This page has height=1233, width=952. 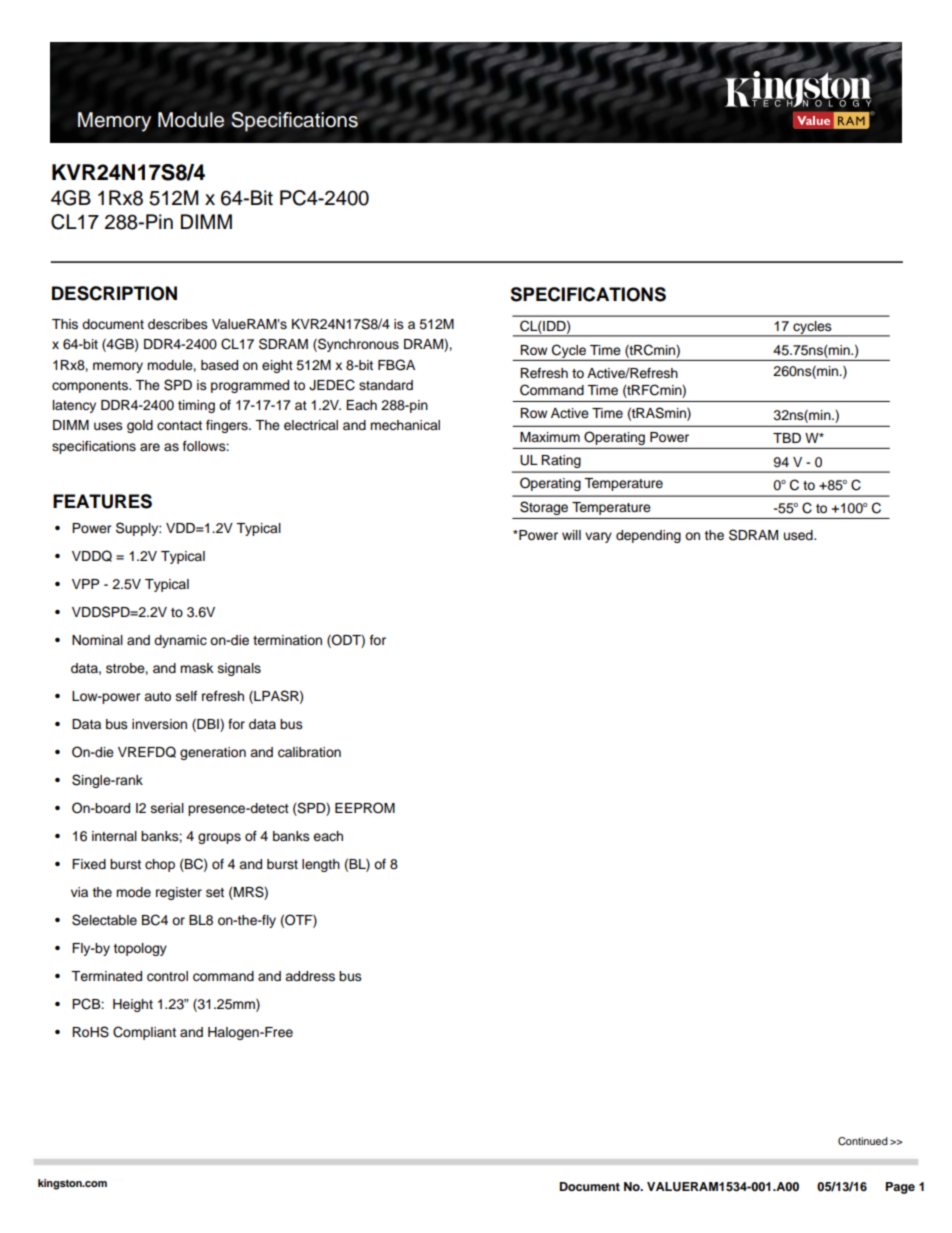 I want to click on used, so click(x=799, y=535).
